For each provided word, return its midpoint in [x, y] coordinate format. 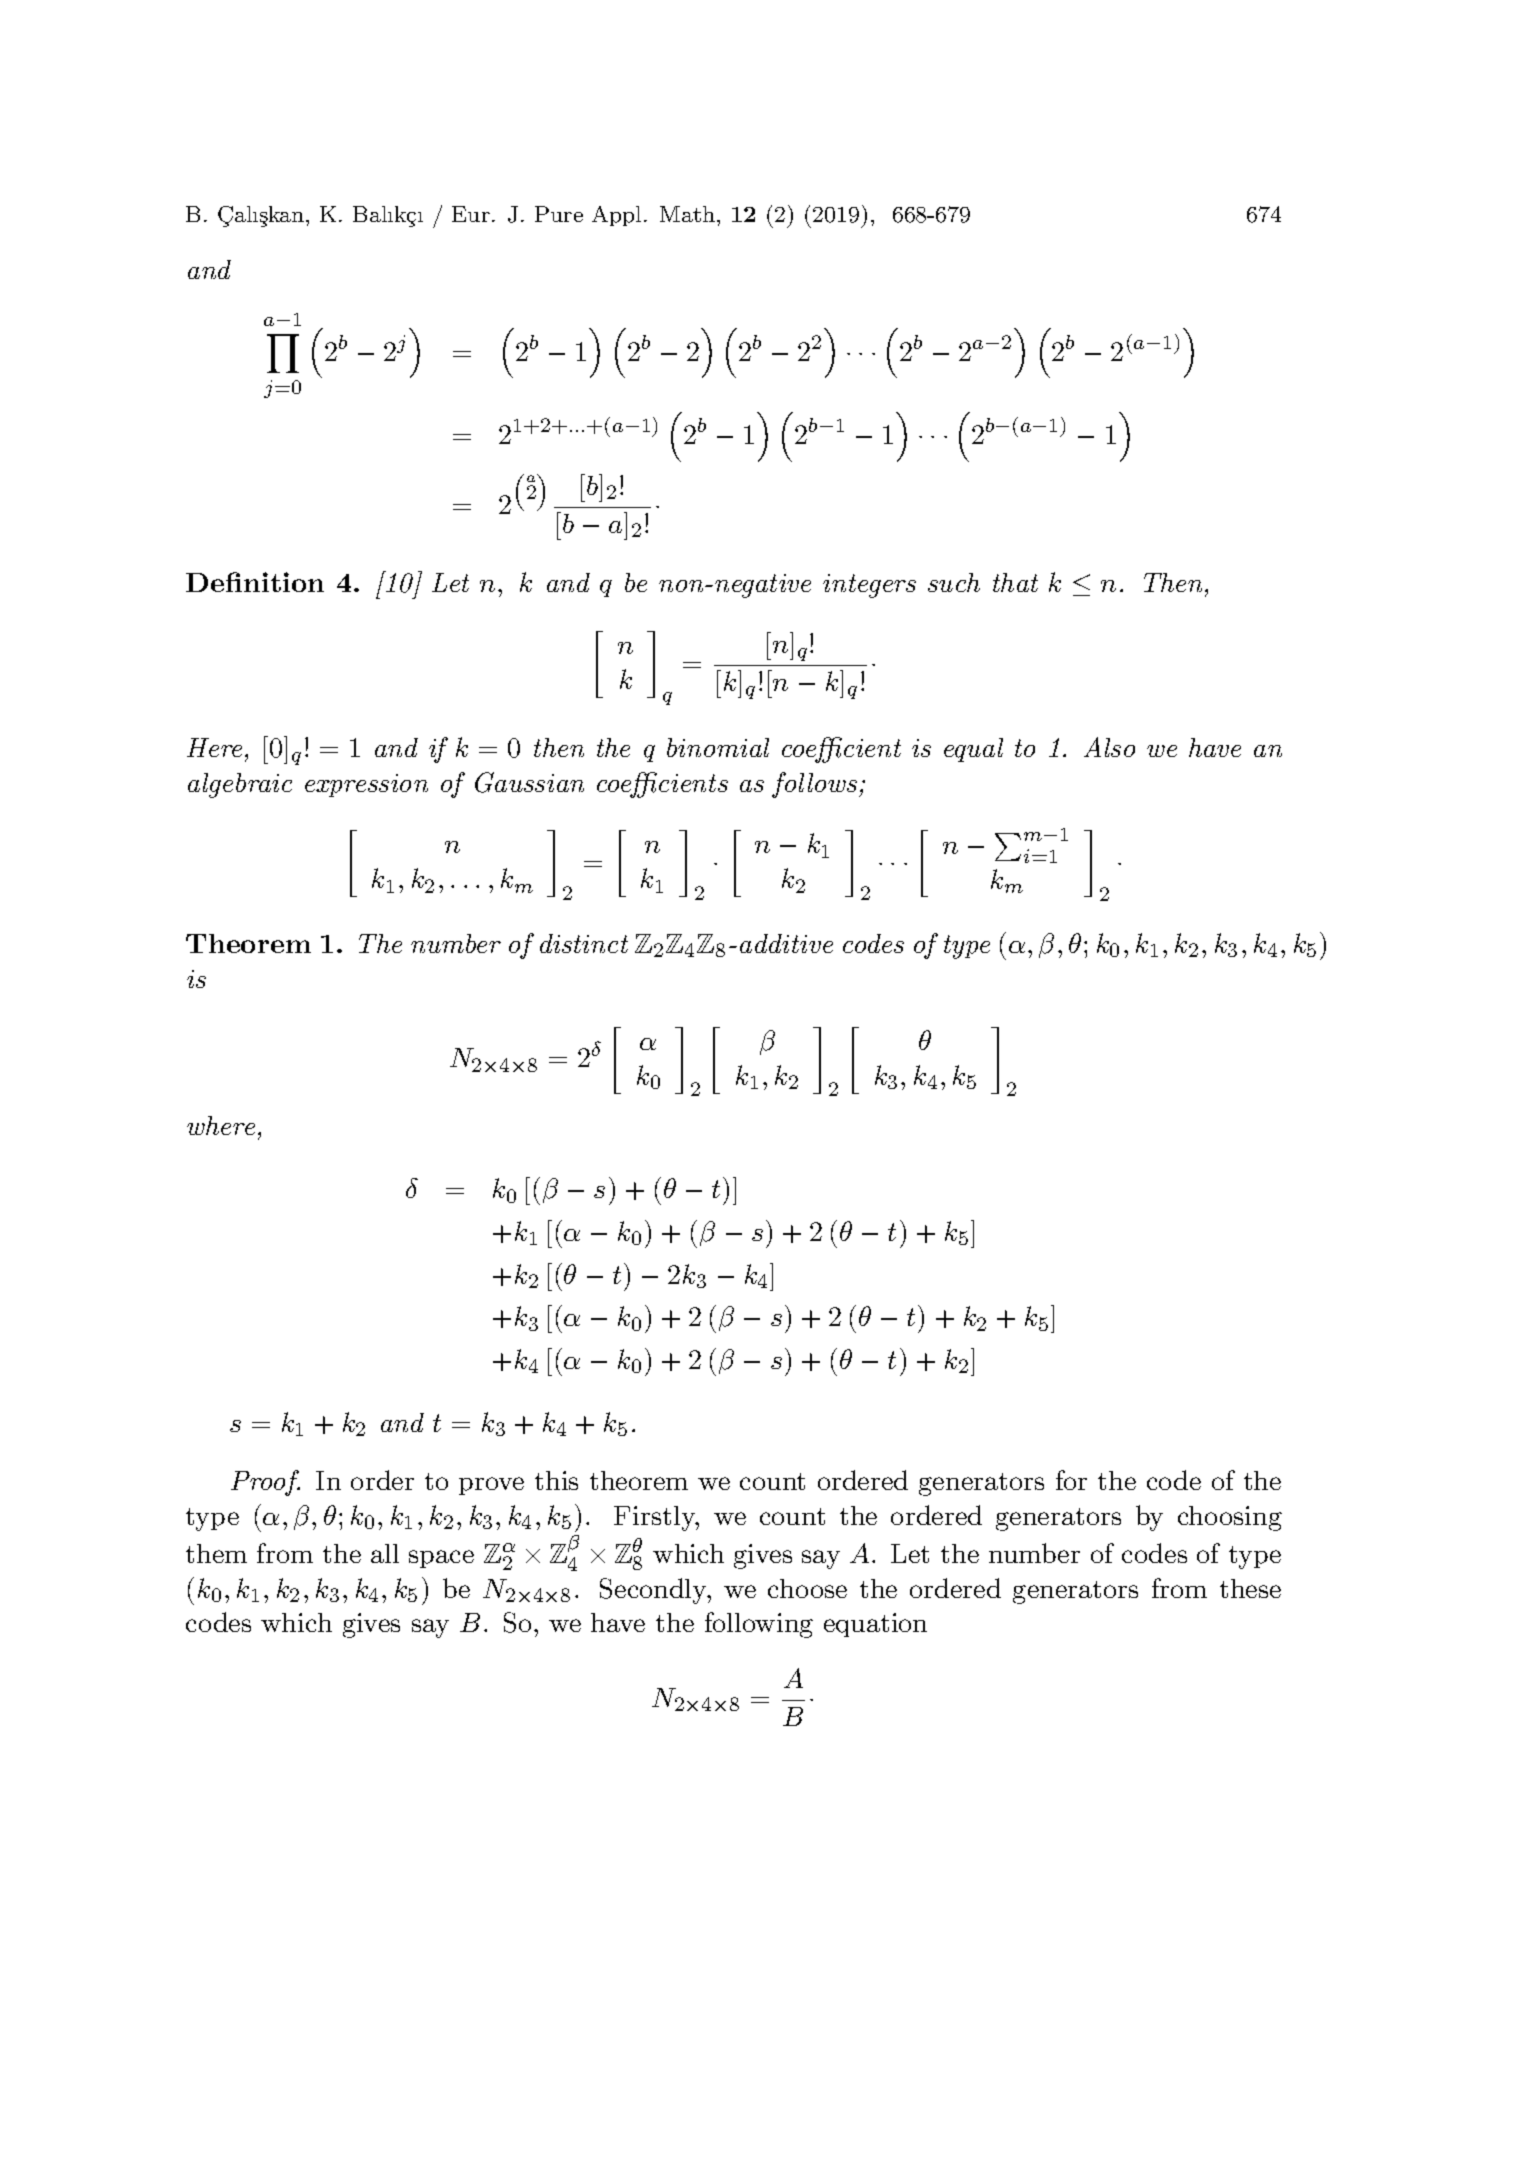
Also [1109, 747]
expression [366, 785]
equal [973, 750]
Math [687, 214]
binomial [718, 747]
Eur [471, 214]
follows [814, 785]
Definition [255, 582]
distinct [584, 943]
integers [869, 586]
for [1071, 1480]
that [1015, 582]
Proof [265, 1483]
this [556, 1480]
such [954, 582]
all [385, 1553]
